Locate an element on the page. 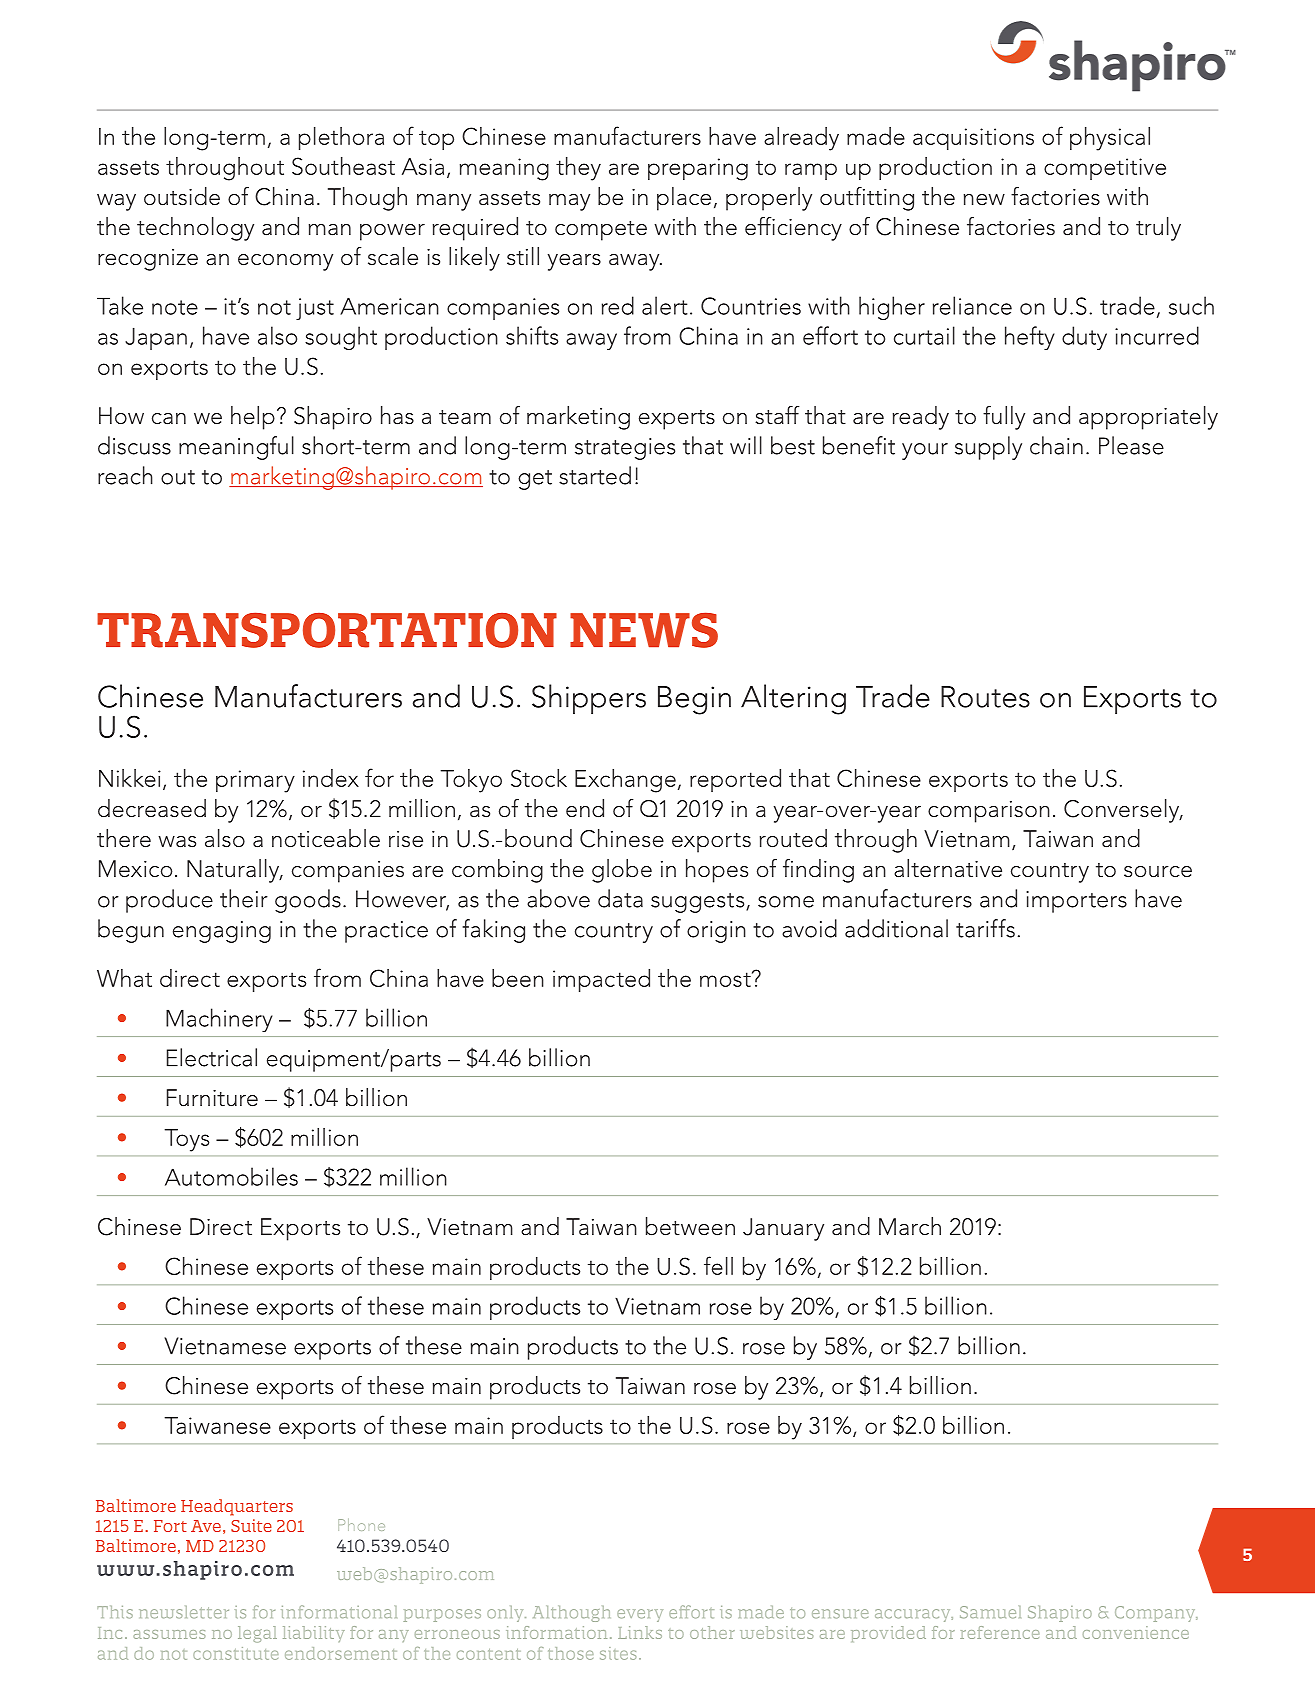  every is located at coordinates (640, 1615).
